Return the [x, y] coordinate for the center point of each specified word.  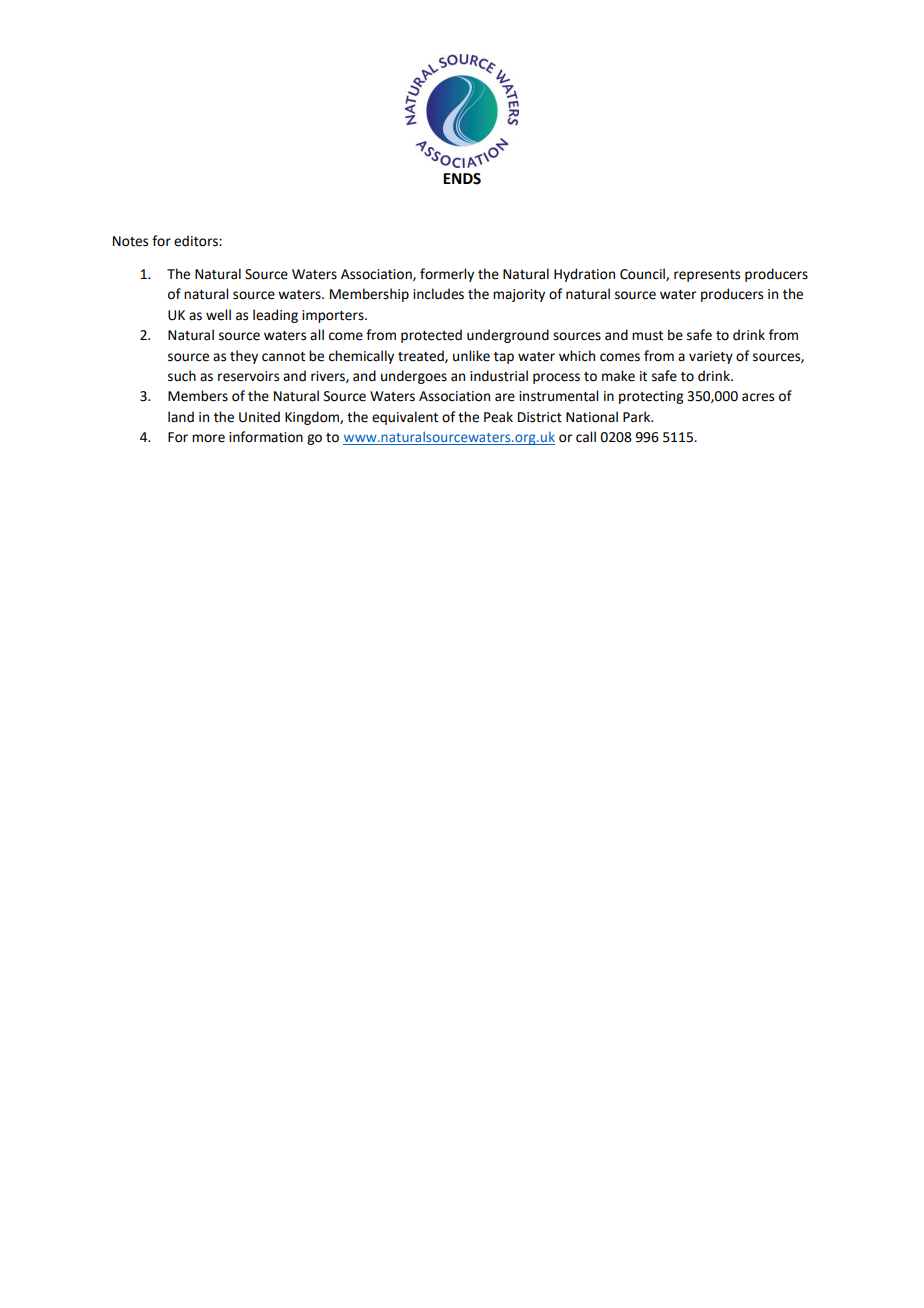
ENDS [462, 179]
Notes [130, 241]
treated [422, 356]
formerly [447, 275]
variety [711, 357]
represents [707, 276]
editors [197, 241]
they [244, 357]
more [208, 438]
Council [643, 274]
